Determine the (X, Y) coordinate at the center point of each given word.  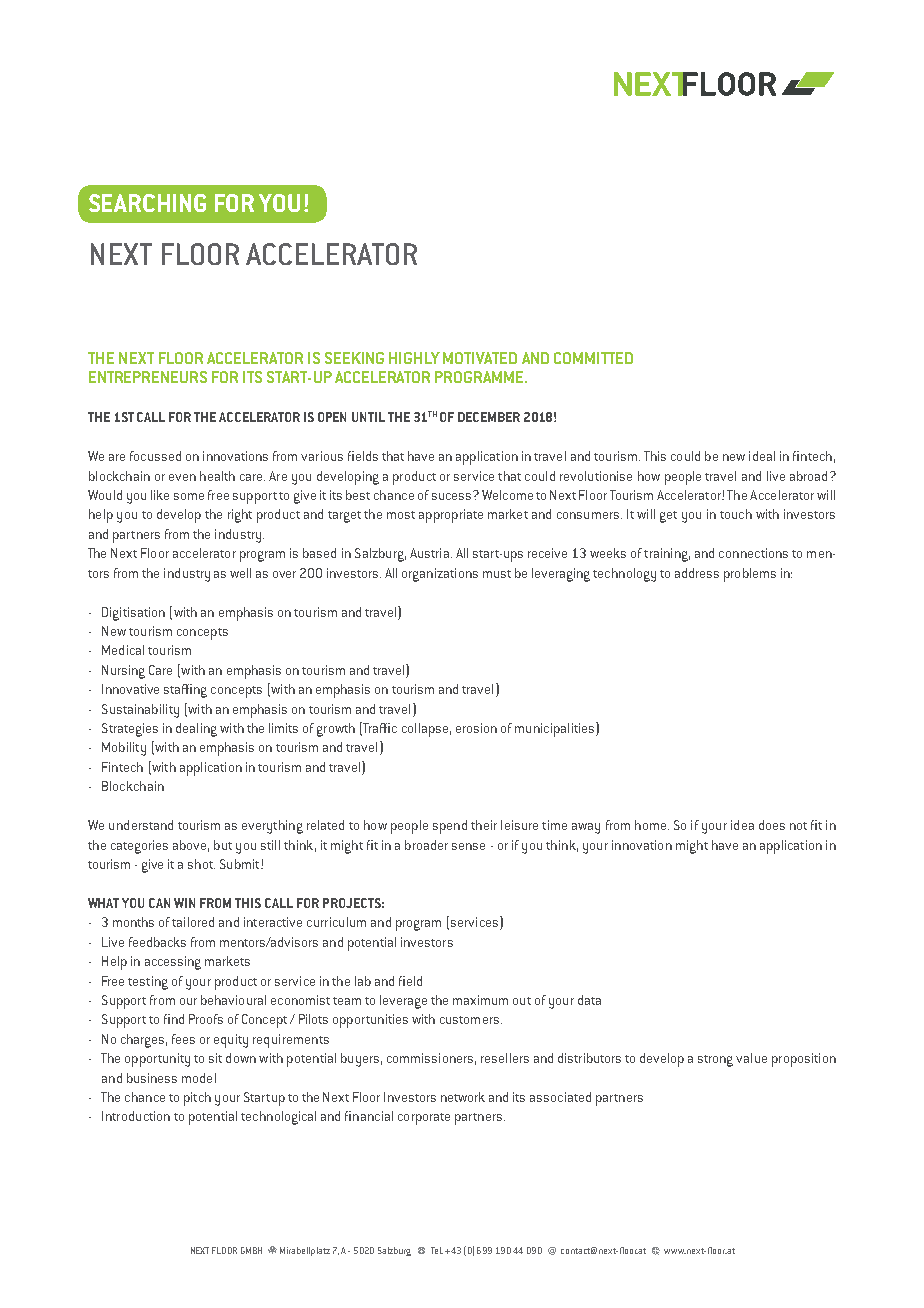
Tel (437, 1250)
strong (715, 1061)
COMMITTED (593, 358)
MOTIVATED (480, 358)
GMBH (251, 1250)
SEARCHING (147, 203)
